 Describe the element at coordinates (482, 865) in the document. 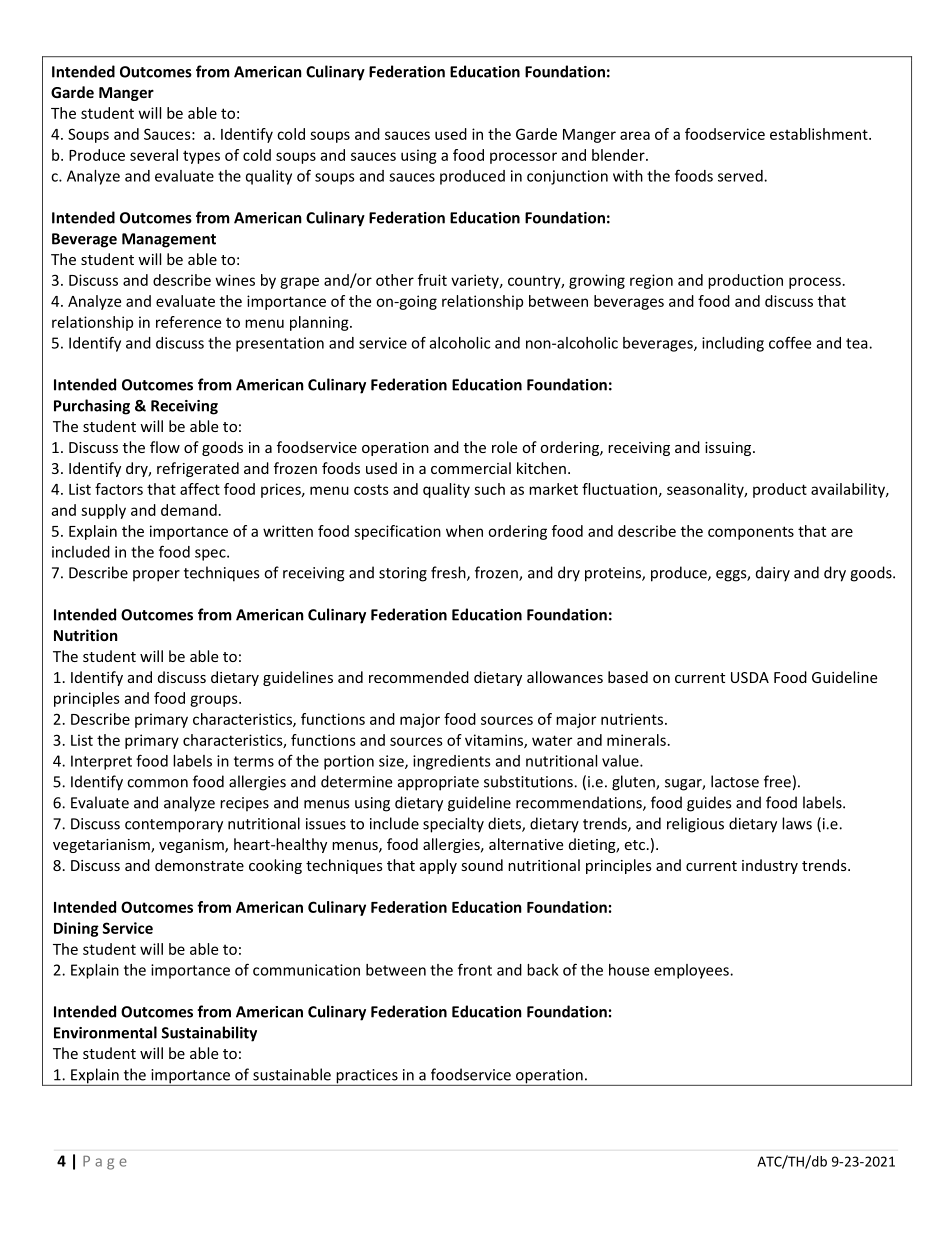

I see `sound` at that location.
